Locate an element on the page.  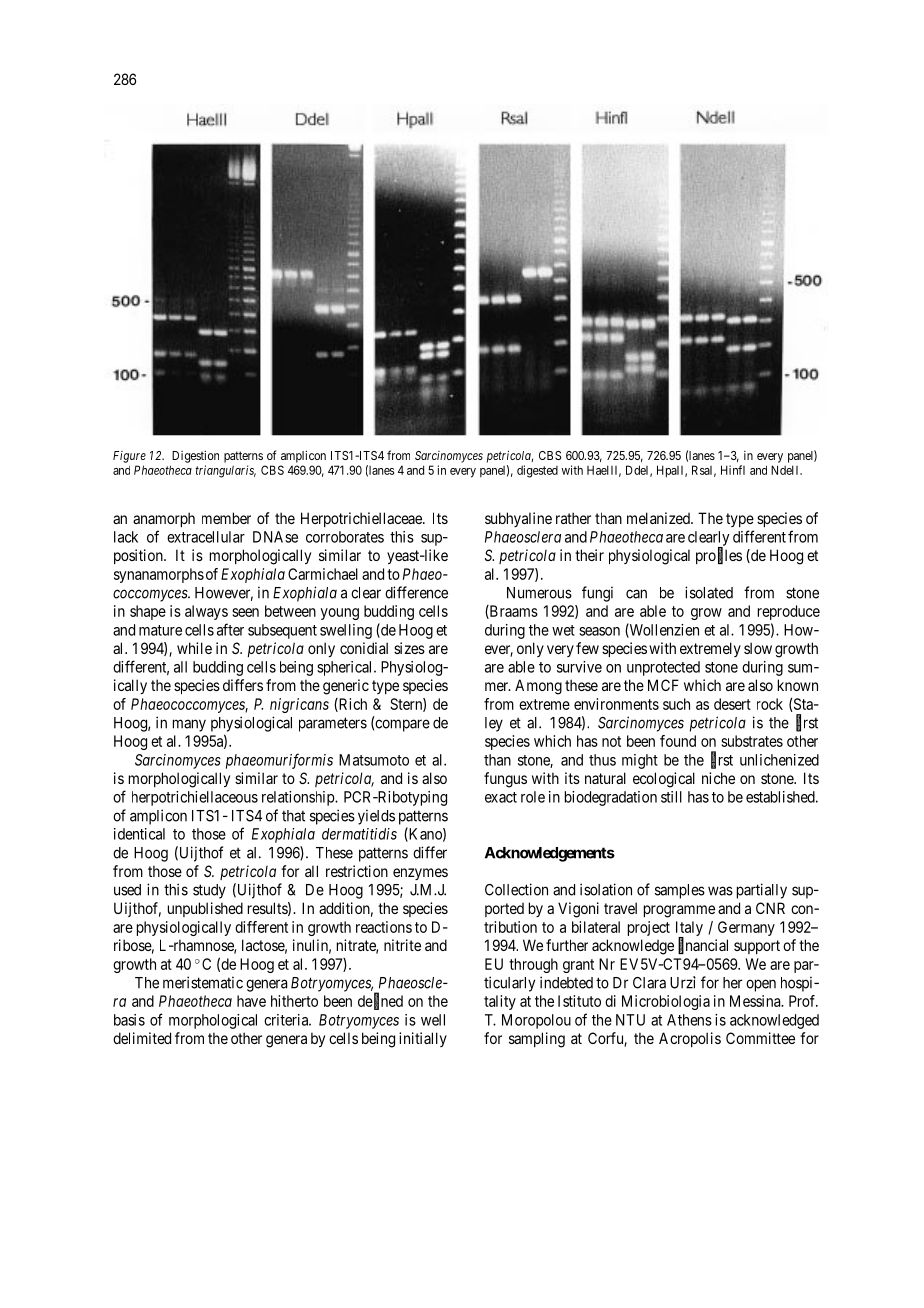
Digestion is located at coordinates (195, 456).
